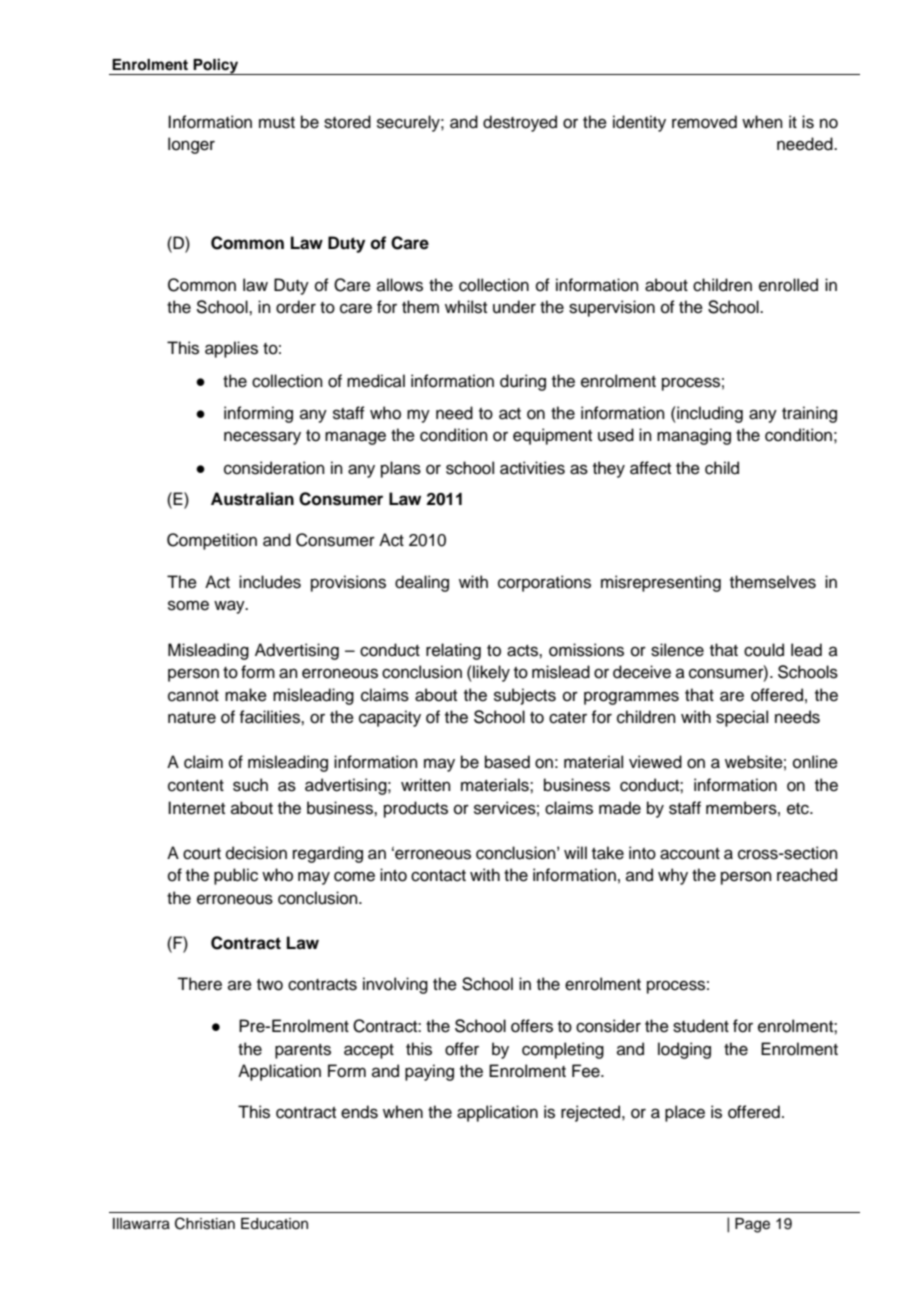 The image size is (924, 1308). Describe the element at coordinates (690, 854) in the screenshot. I see `account` at that location.
